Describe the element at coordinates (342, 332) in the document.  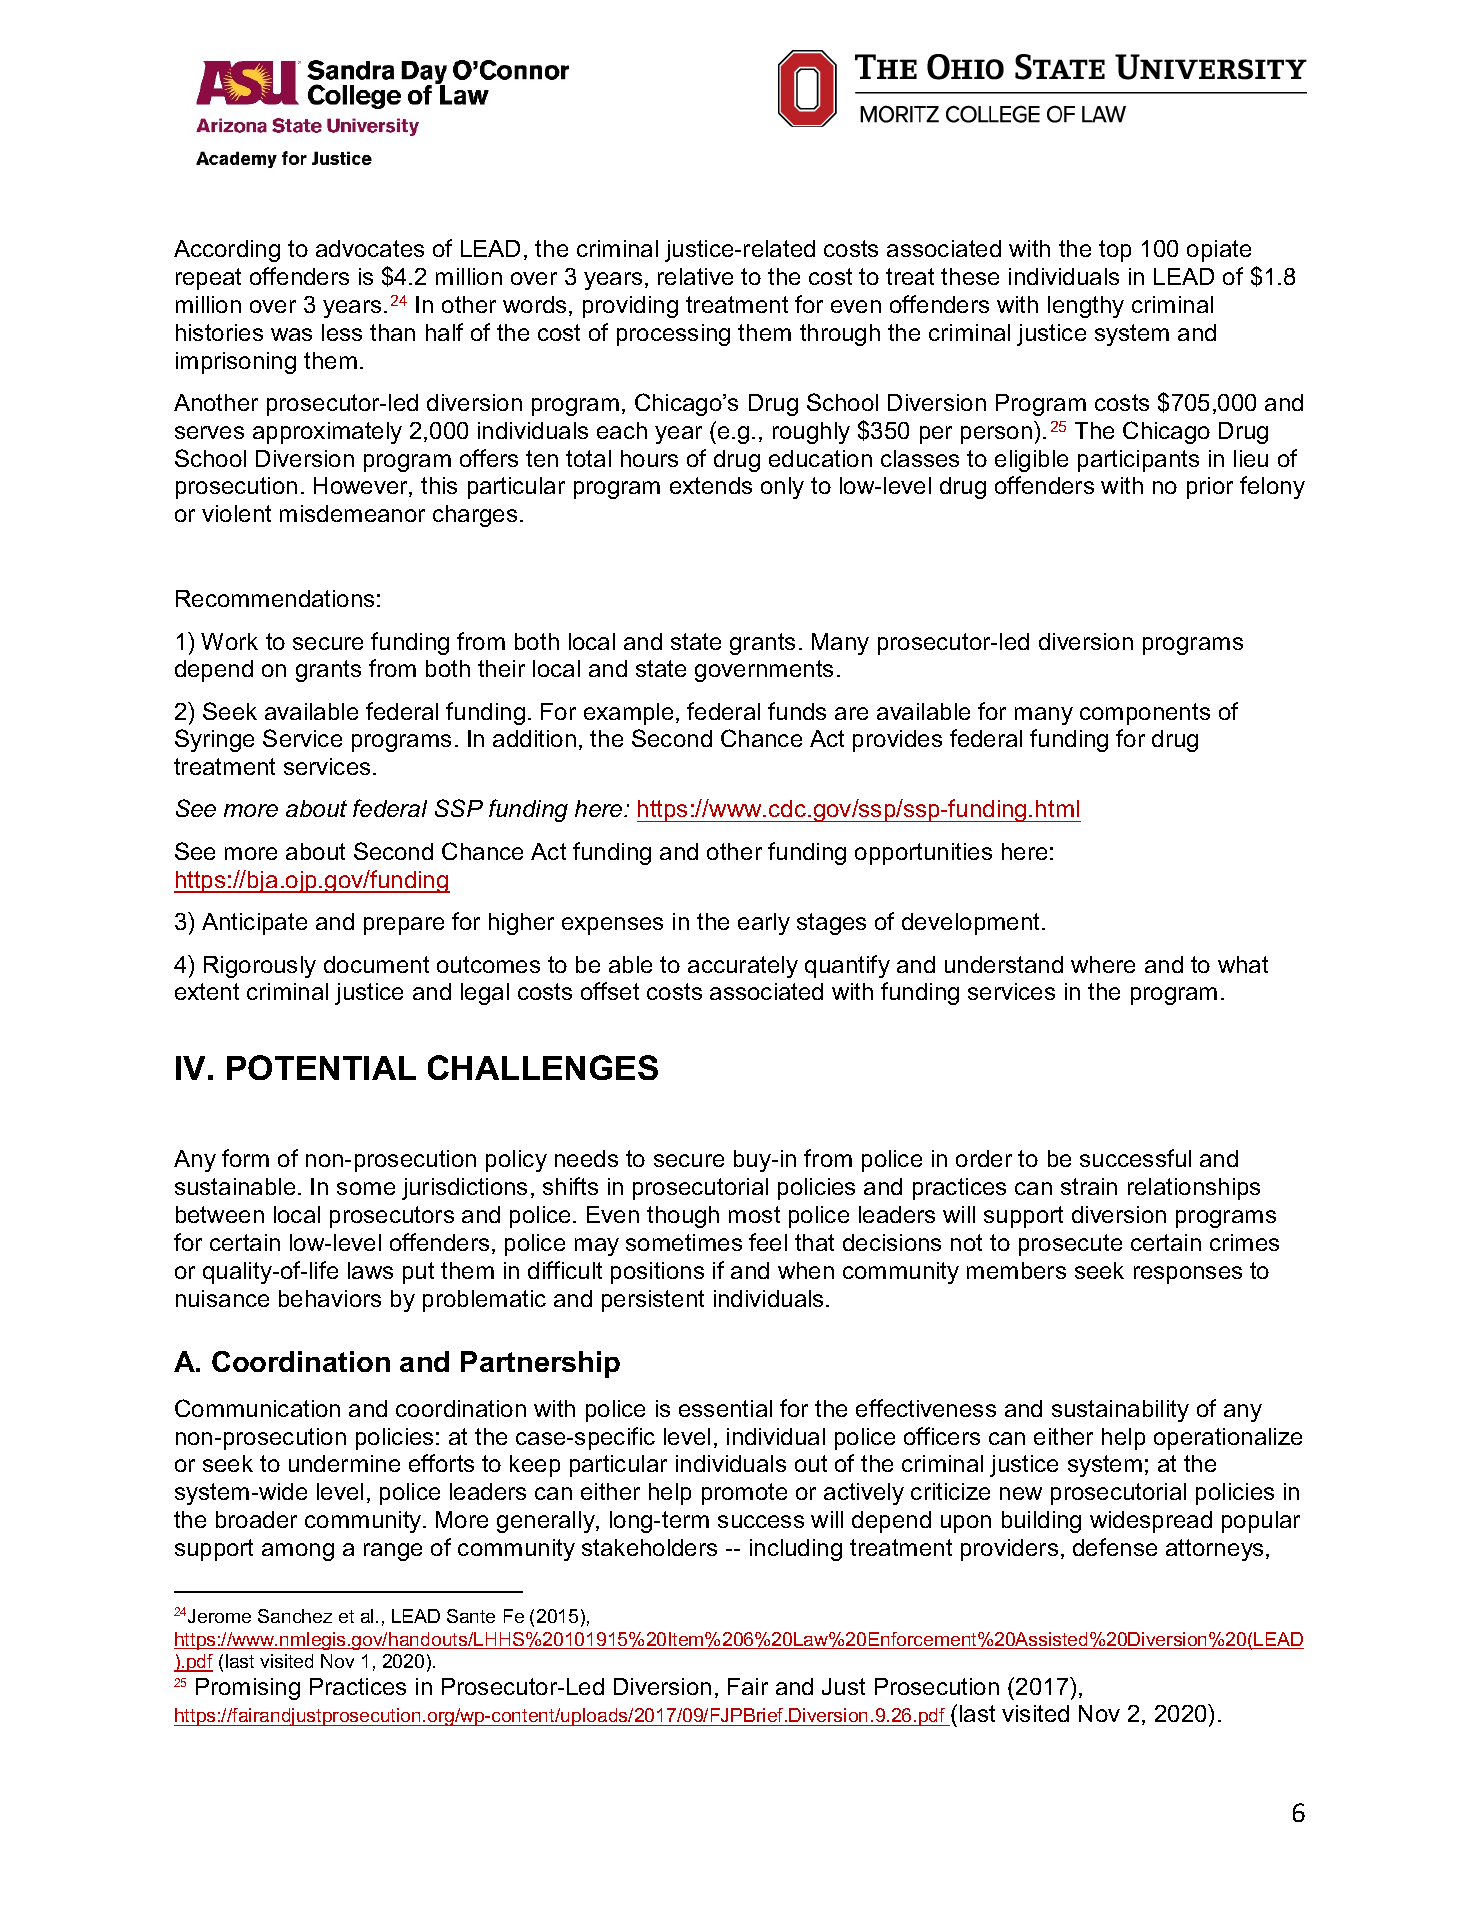
I see `less` at that location.
